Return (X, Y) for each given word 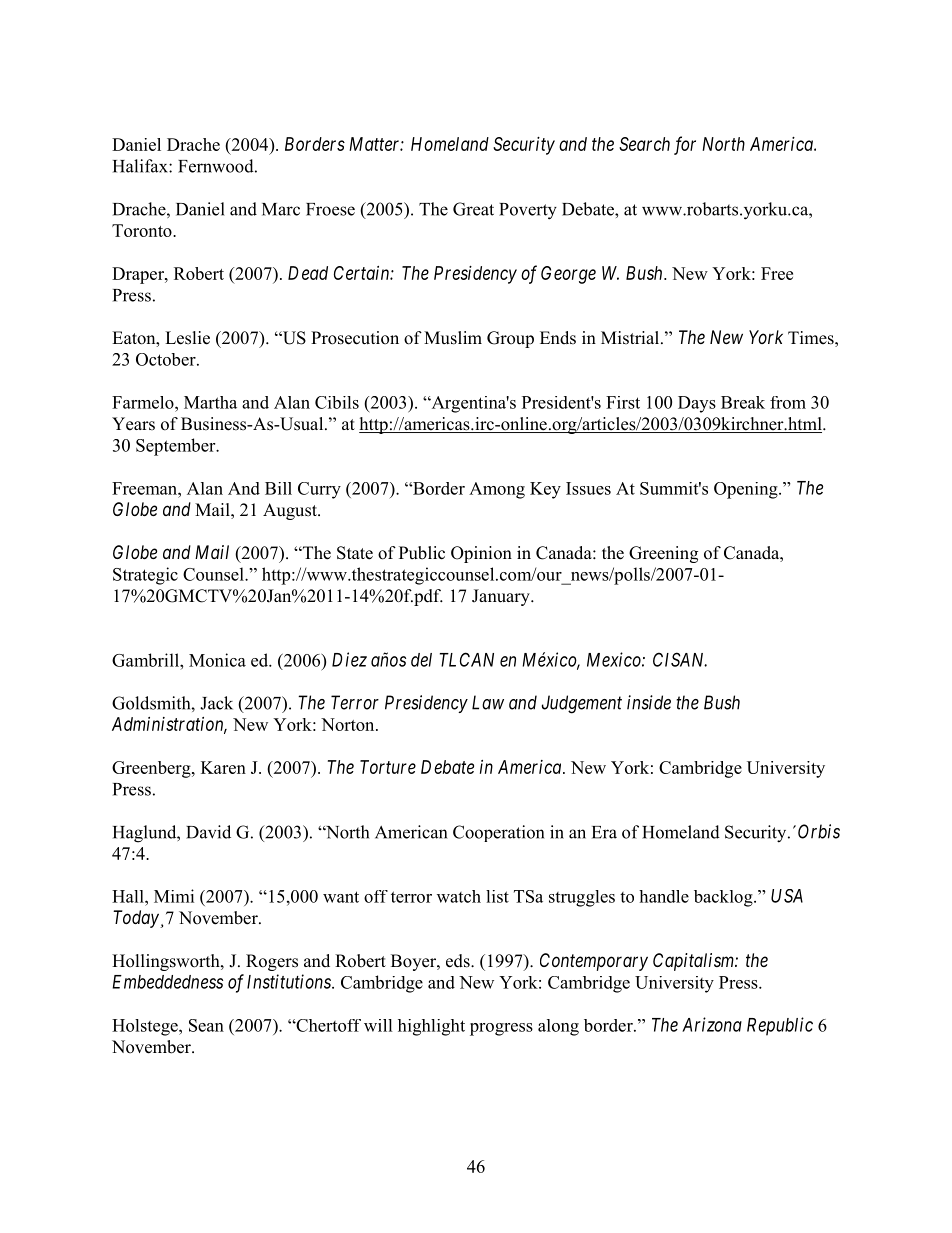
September (177, 447)
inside (649, 702)
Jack (216, 703)
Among (497, 490)
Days (697, 404)
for (685, 145)
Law (488, 702)
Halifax (141, 166)
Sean (206, 1025)
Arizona (712, 1024)
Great (473, 209)
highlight (431, 1027)
